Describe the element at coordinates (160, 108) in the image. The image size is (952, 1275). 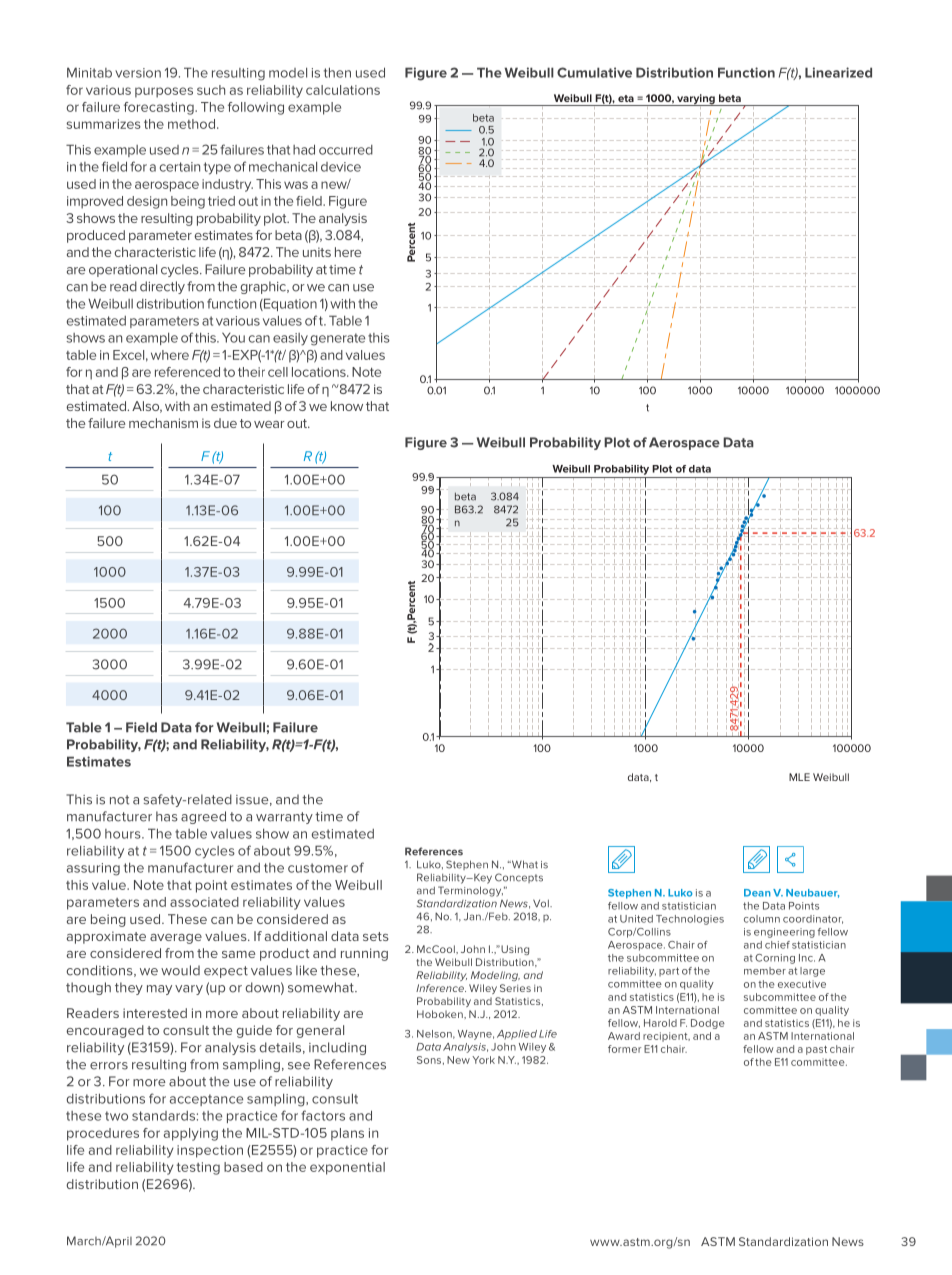
I see `forecasting` at that location.
